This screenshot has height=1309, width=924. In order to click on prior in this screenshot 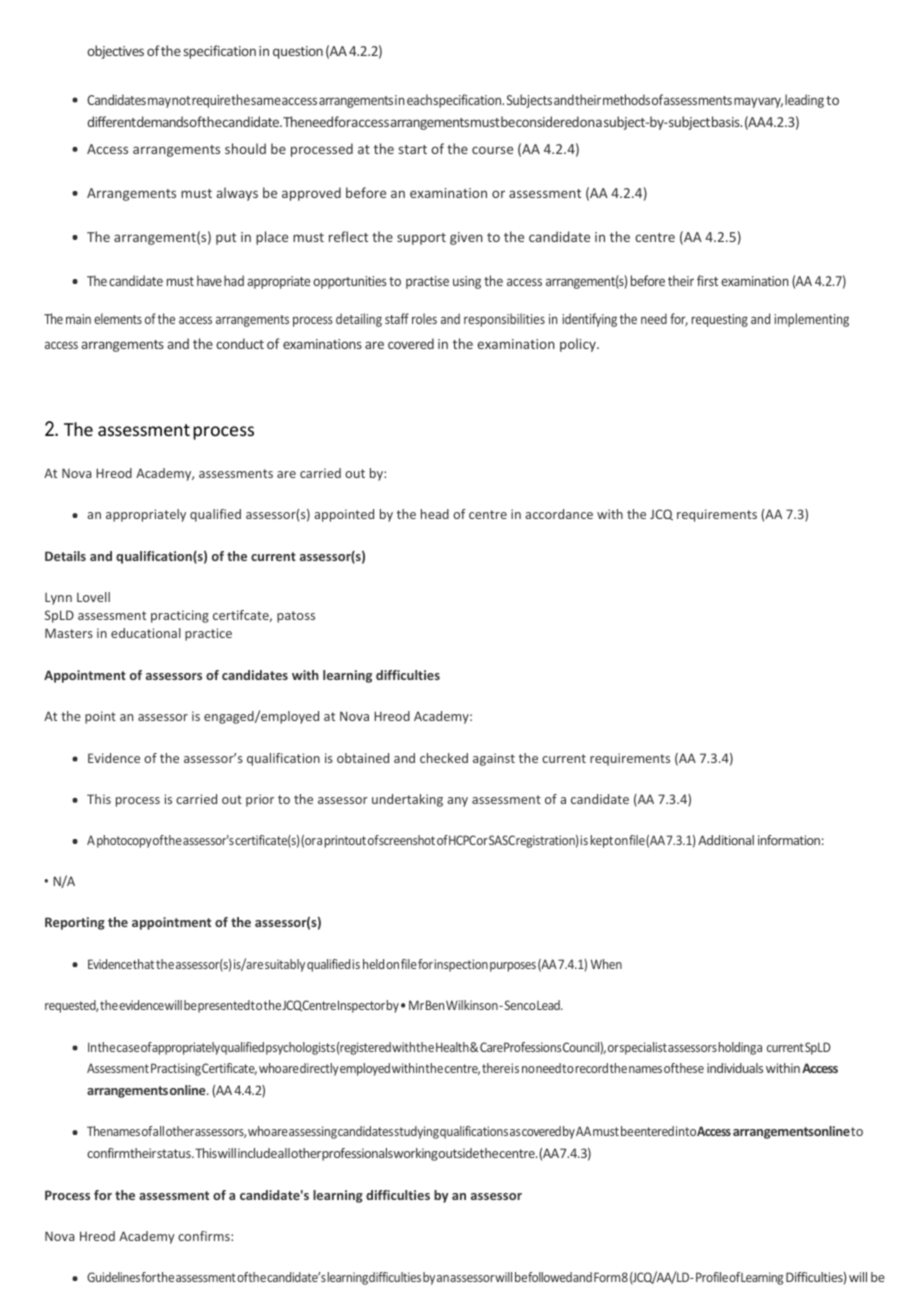, I will do `click(260, 800)`.
